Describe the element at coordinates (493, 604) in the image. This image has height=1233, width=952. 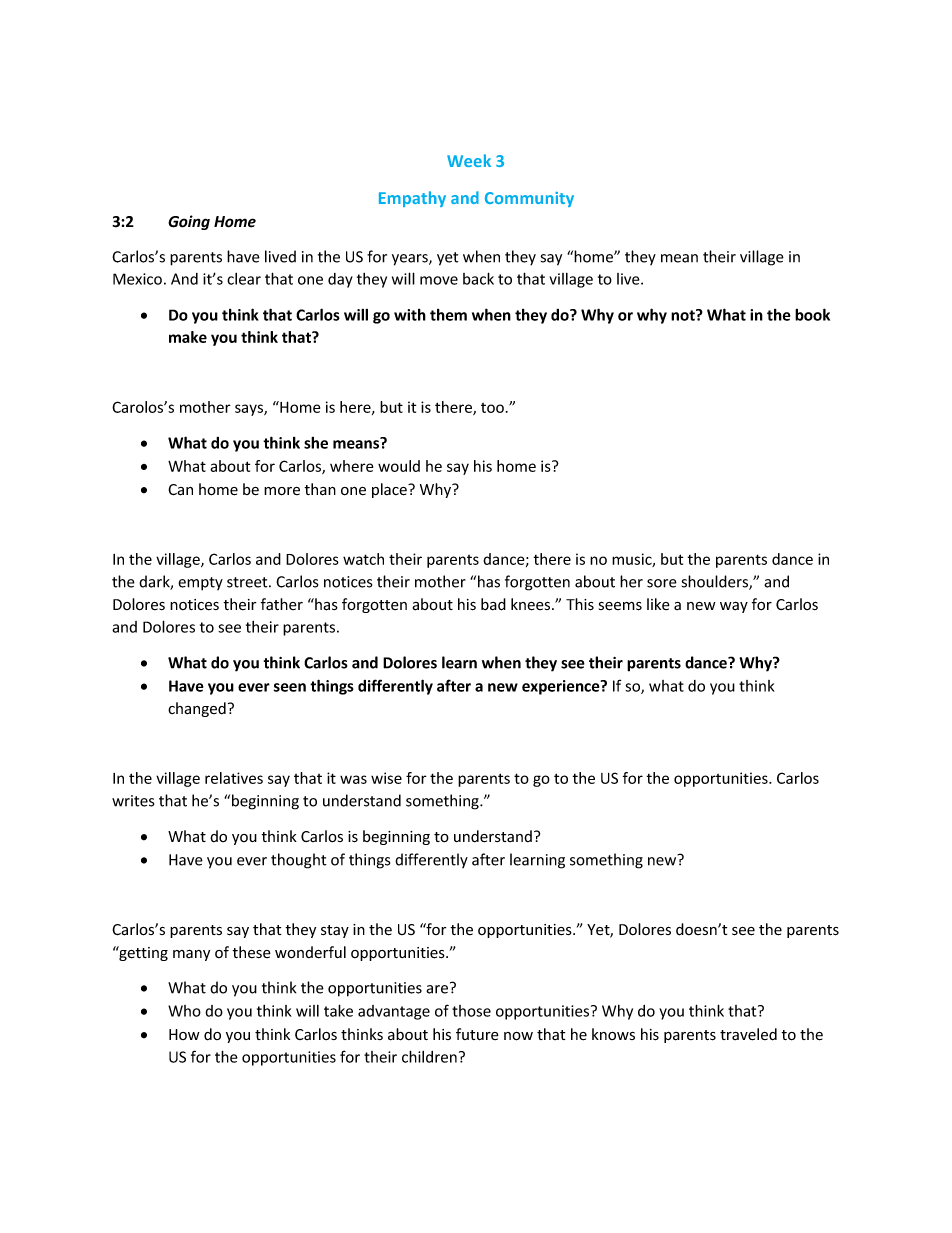
I see `bad` at that location.
